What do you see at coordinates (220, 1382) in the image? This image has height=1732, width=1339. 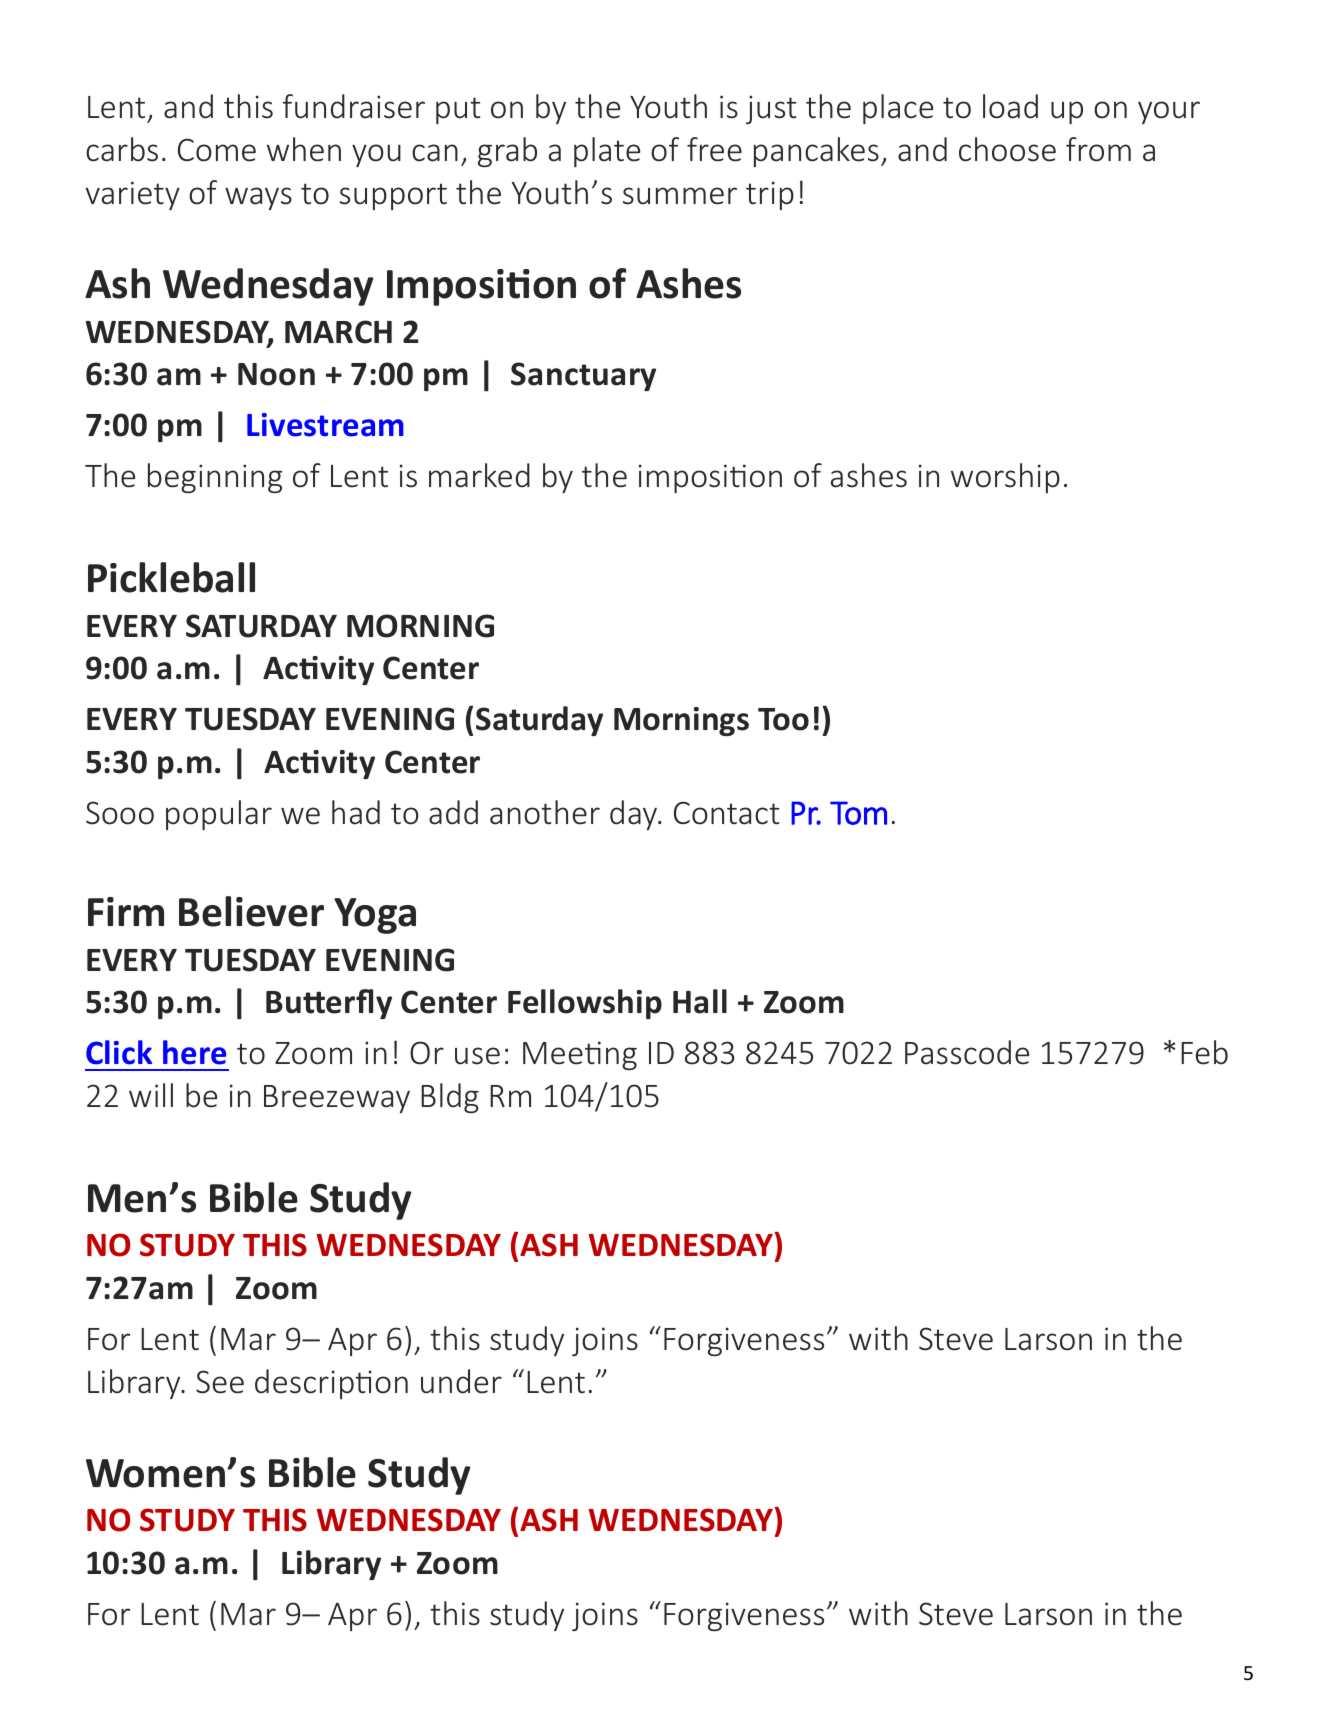 I see `See` at bounding box center [220, 1382].
